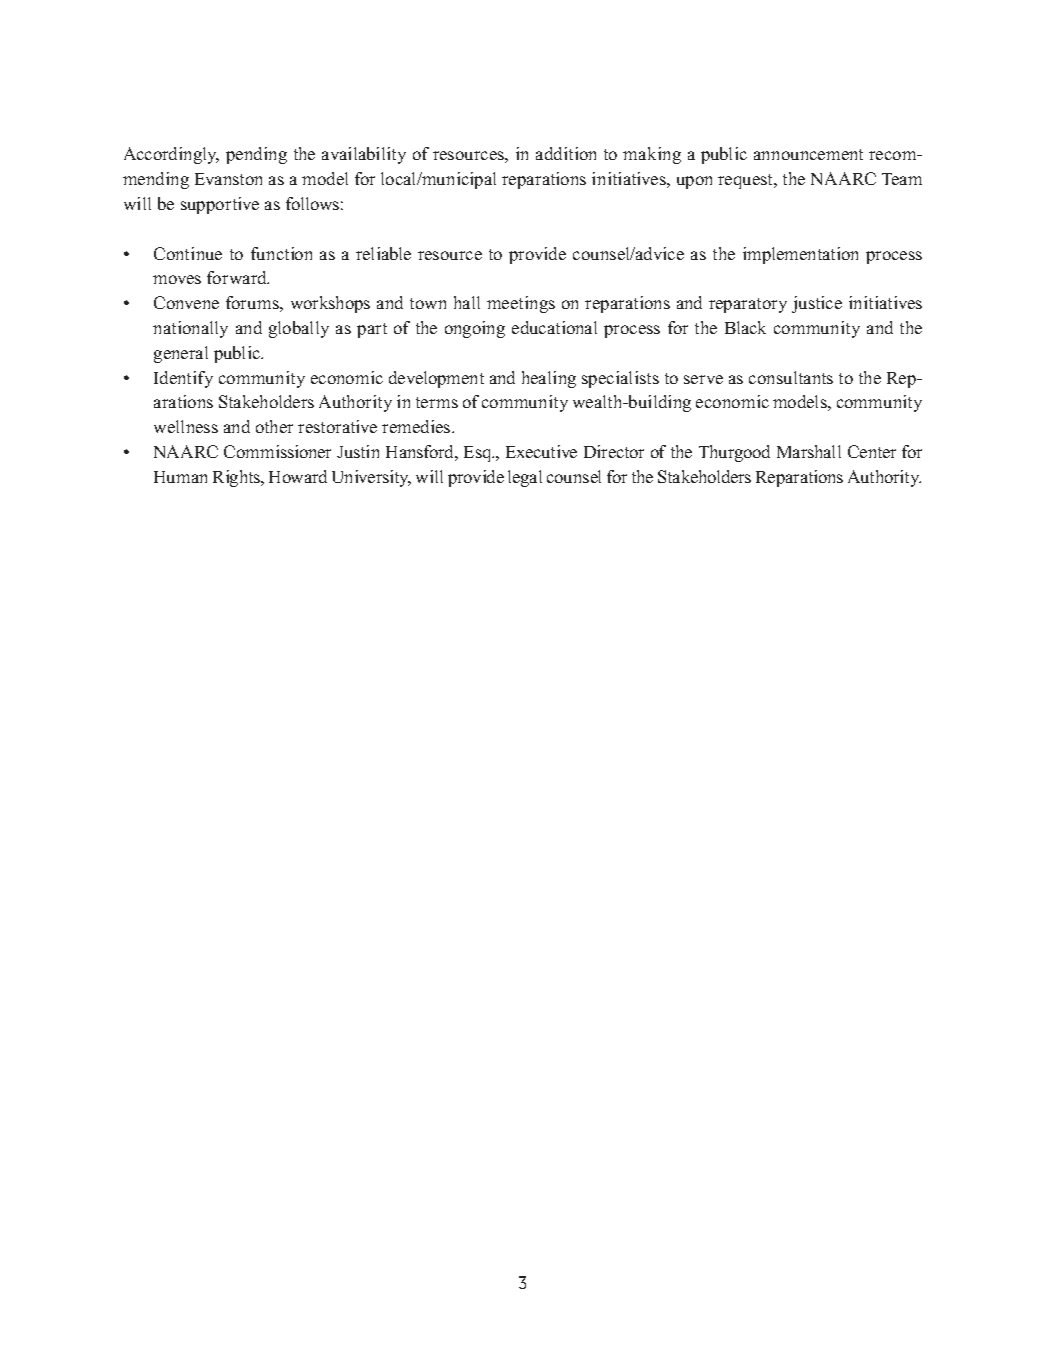 This screenshot has height=1354, width=1046. I want to click on implementation, so click(800, 255).
